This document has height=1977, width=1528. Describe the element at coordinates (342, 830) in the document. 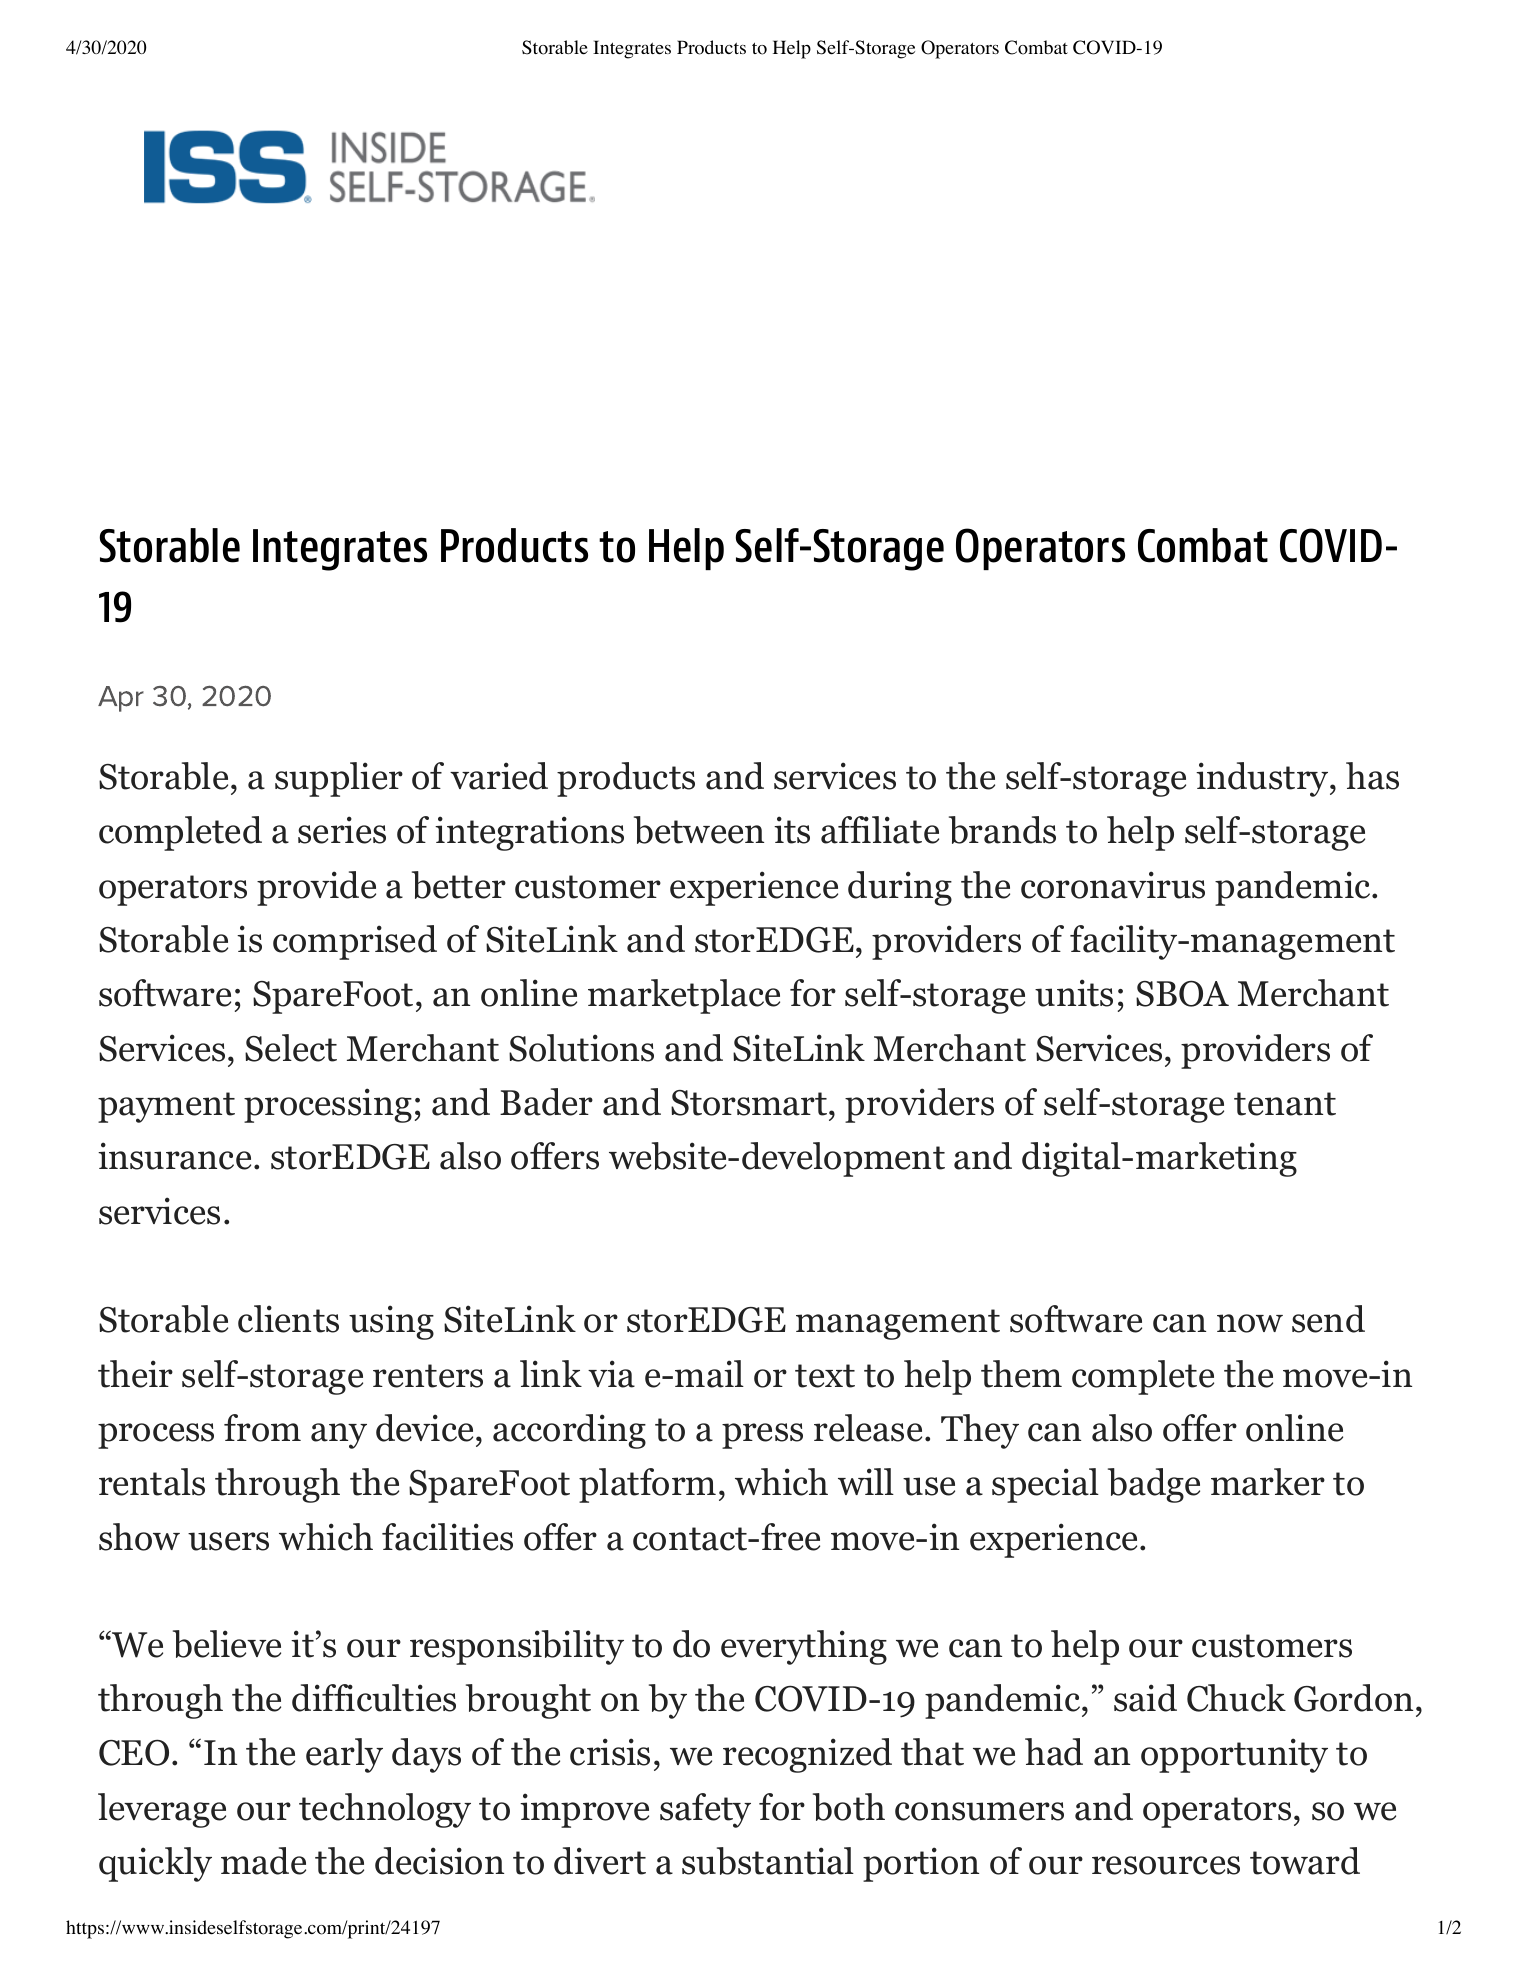

I see `series` at that location.
